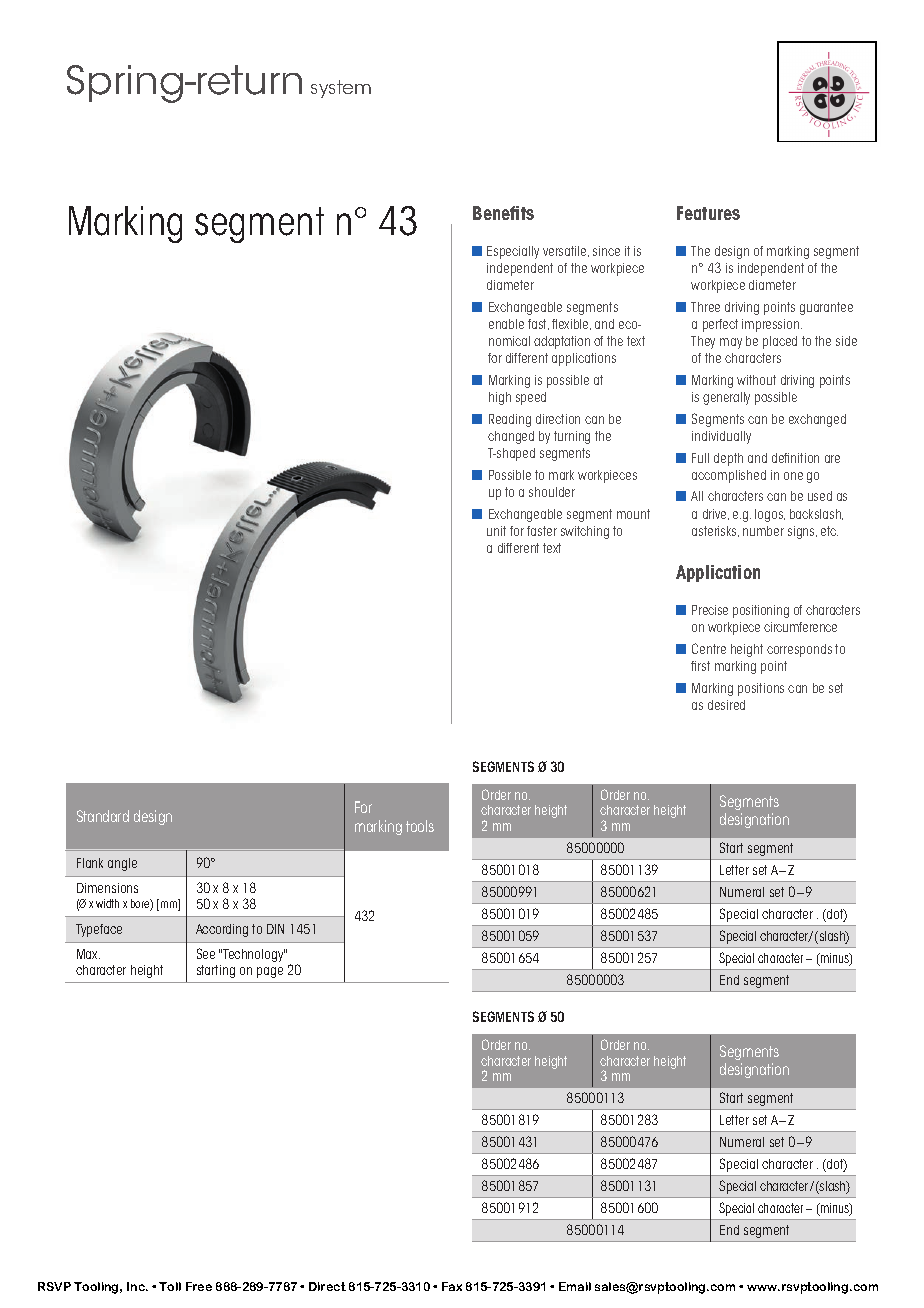 Image resolution: width=924 pixels, height=1308 pixels. I want to click on Fax, so click(452, 1286).
